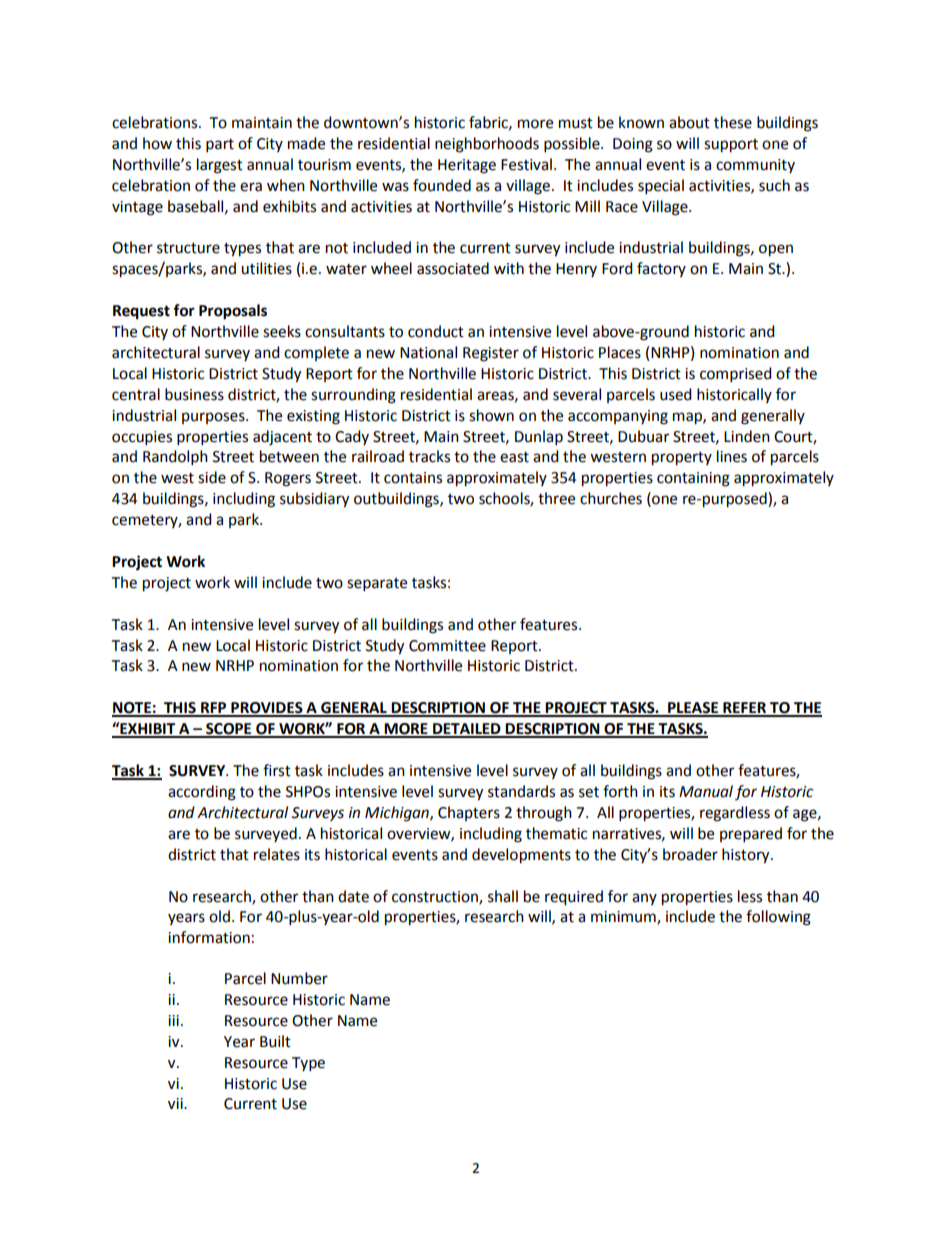 This document has width=952, height=1233. I want to click on RFP, so click(214, 709).
